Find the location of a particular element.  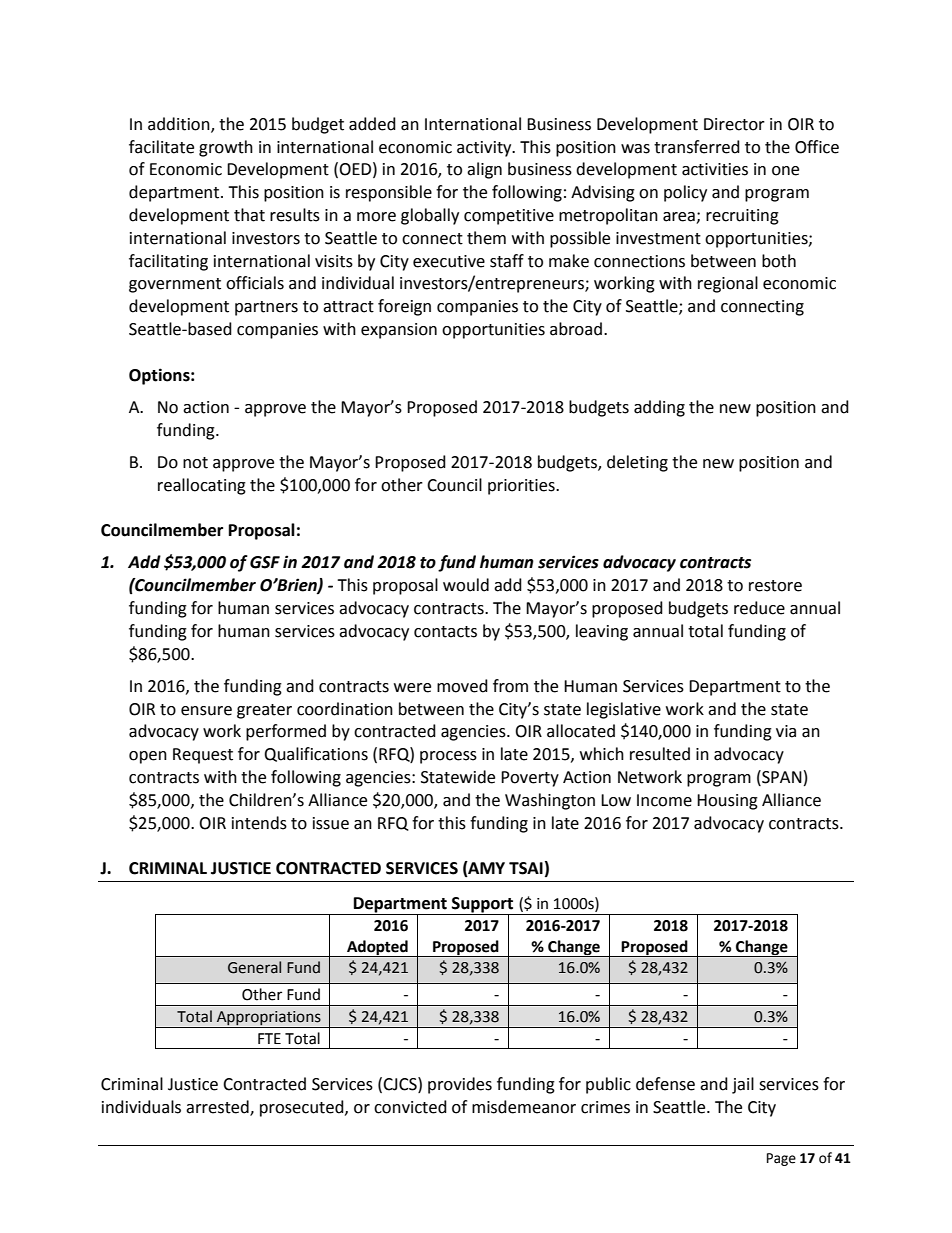

activities is located at coordinates (715, 169).
